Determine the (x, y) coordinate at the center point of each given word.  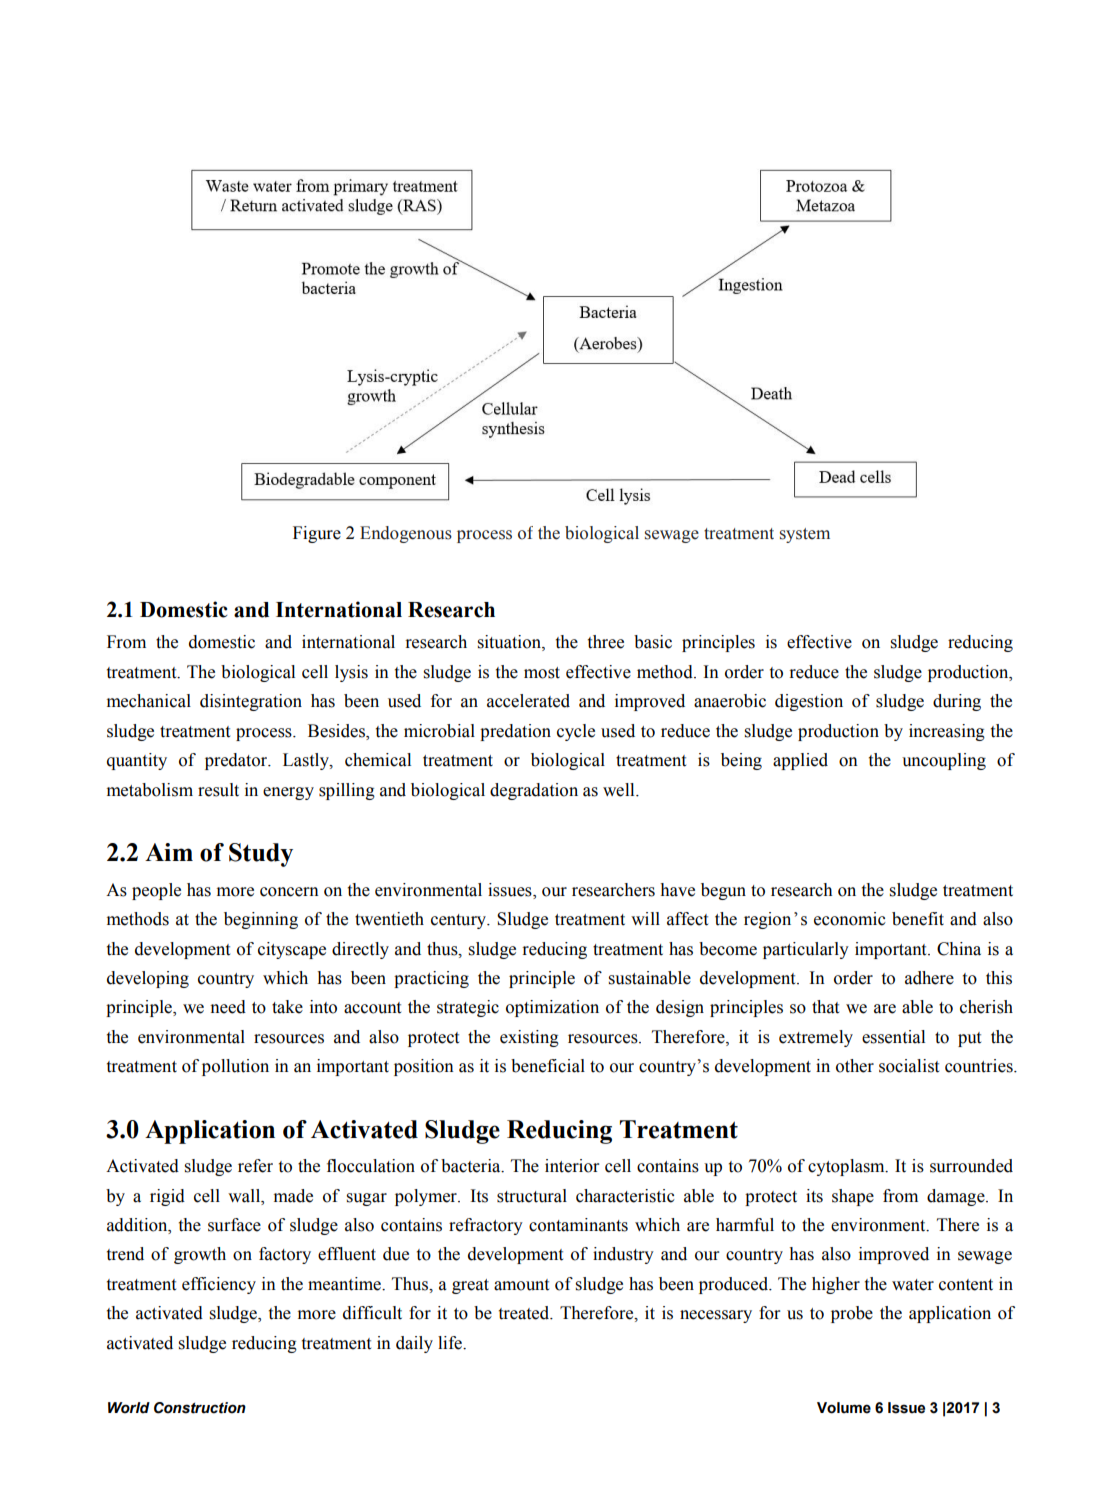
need (228, 1007)
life (451, 1343)
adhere (929, 978)
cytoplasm (847, 1167)
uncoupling (944, 761)
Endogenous (406, 534)
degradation (534, 791)
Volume (844, 1408)
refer (255, 1166)
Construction (200, 1408)
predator (237, 761)
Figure (317, 534)
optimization (552, 1008)
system (805, 535)
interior (572, 1166)
